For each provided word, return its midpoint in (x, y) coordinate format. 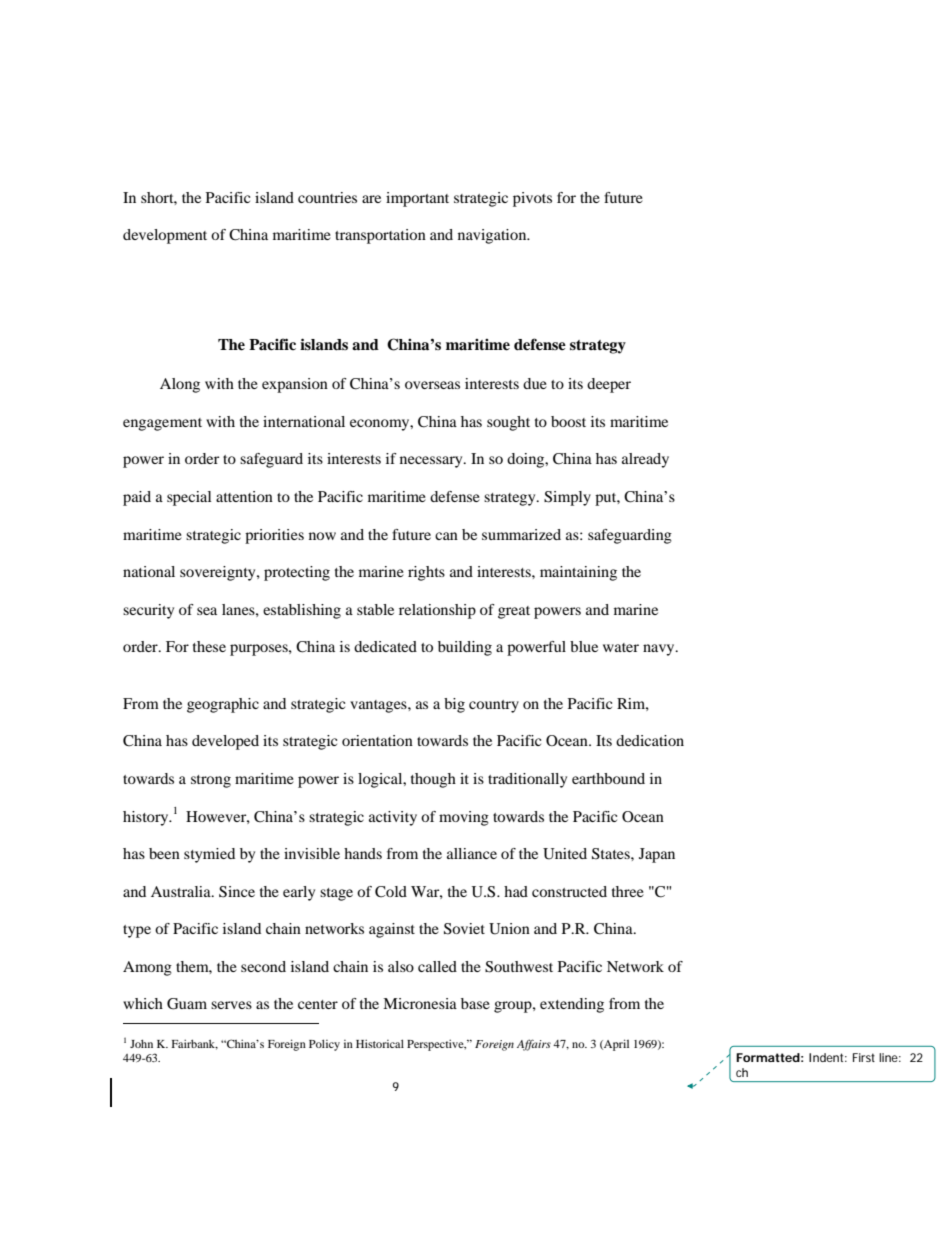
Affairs (534, 1045)
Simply (567, 498)
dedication (650, 740)
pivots (532, 199)
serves (231, 1005)
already (645, 460)
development (165, 236)
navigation (493, 236)
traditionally (527, 780)
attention (244, 496)
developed (225, 742)
